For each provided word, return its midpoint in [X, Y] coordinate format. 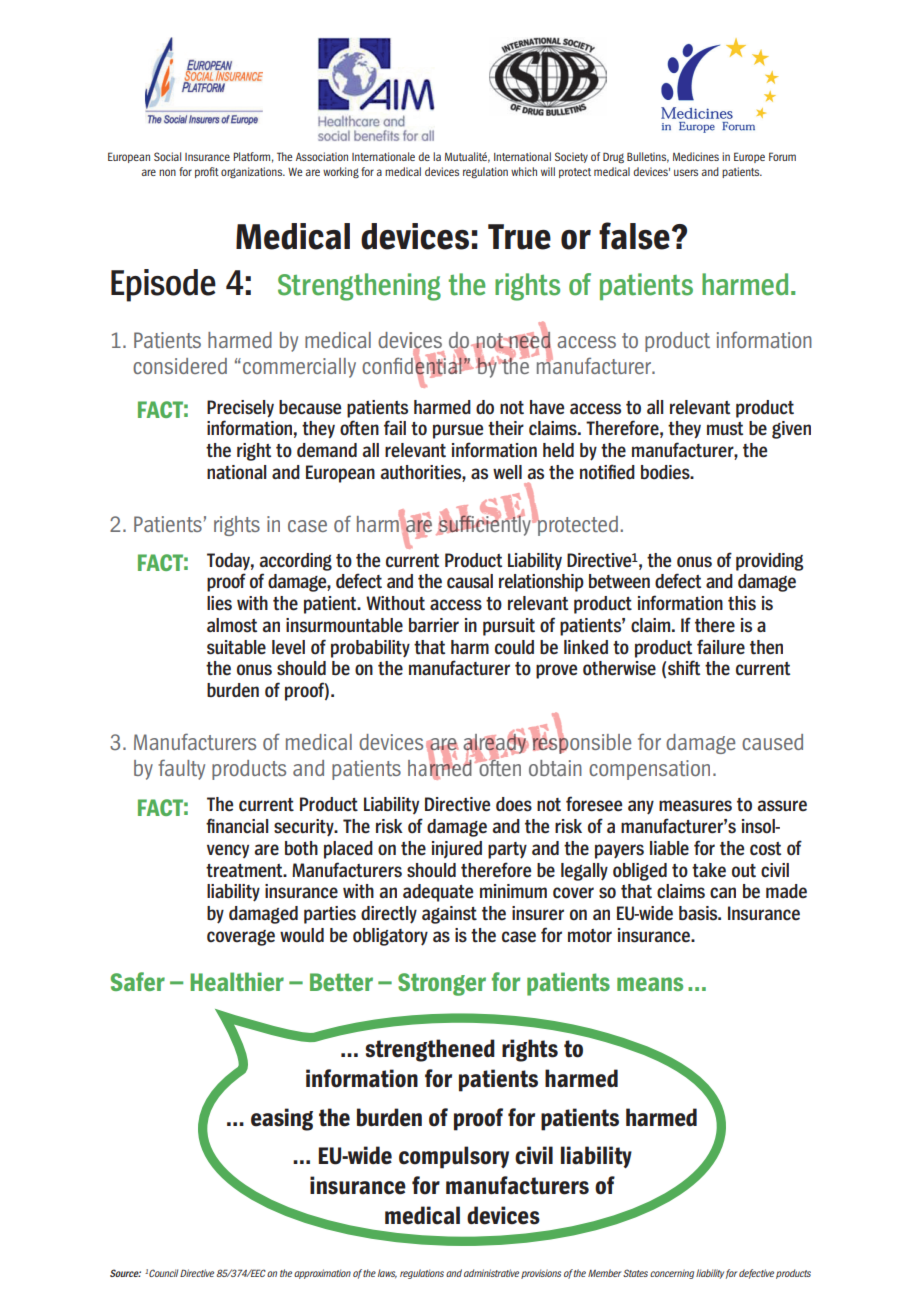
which [524, 171]
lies [219, 603]
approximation [322, 1274]
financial [237, 826]
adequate [438, 893]
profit [207, 172]
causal [470, 581]
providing [770, 562]
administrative [491, 1273]
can [723, 893]
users [686, 172]
